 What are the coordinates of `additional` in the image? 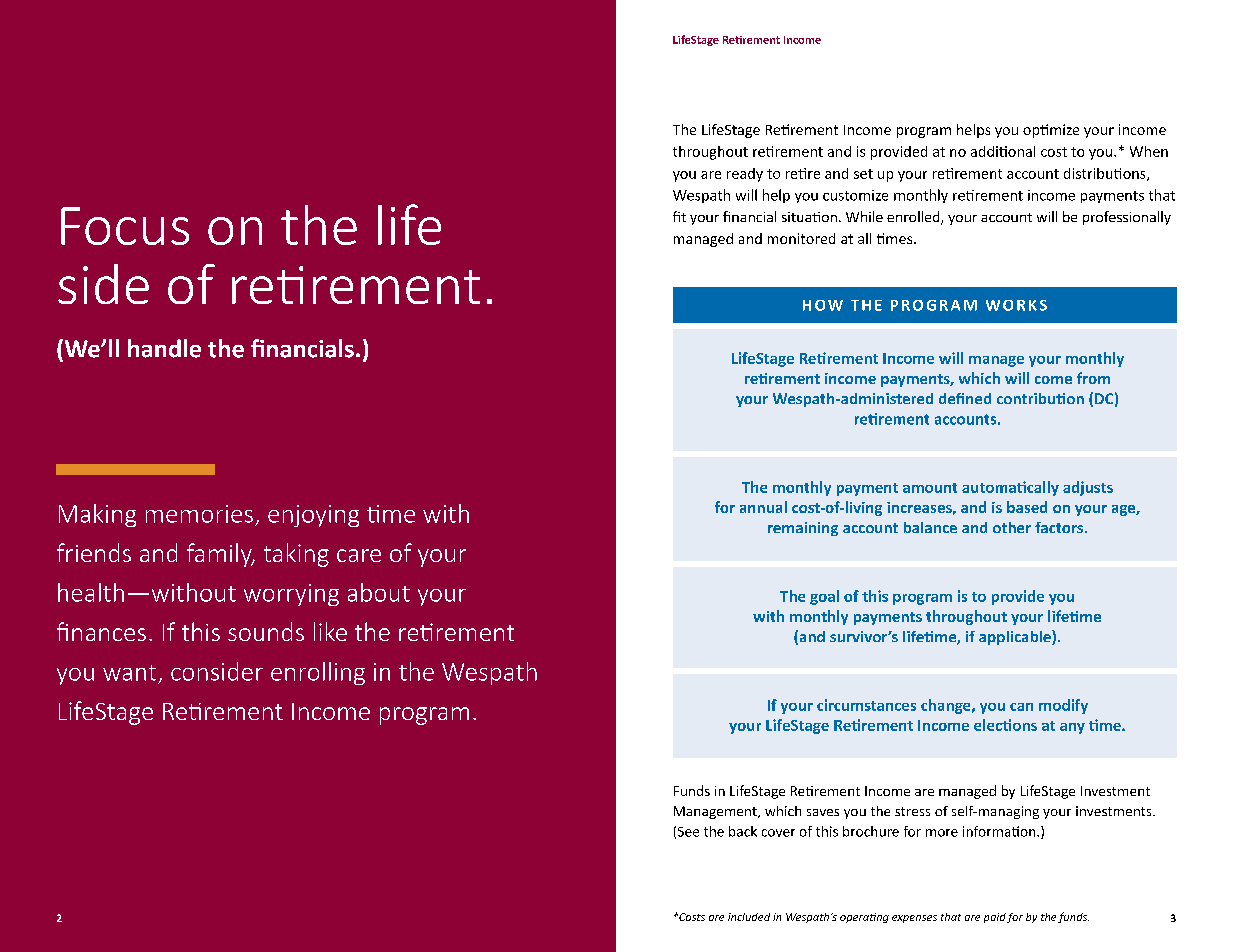 It's located at (1003, 151).
